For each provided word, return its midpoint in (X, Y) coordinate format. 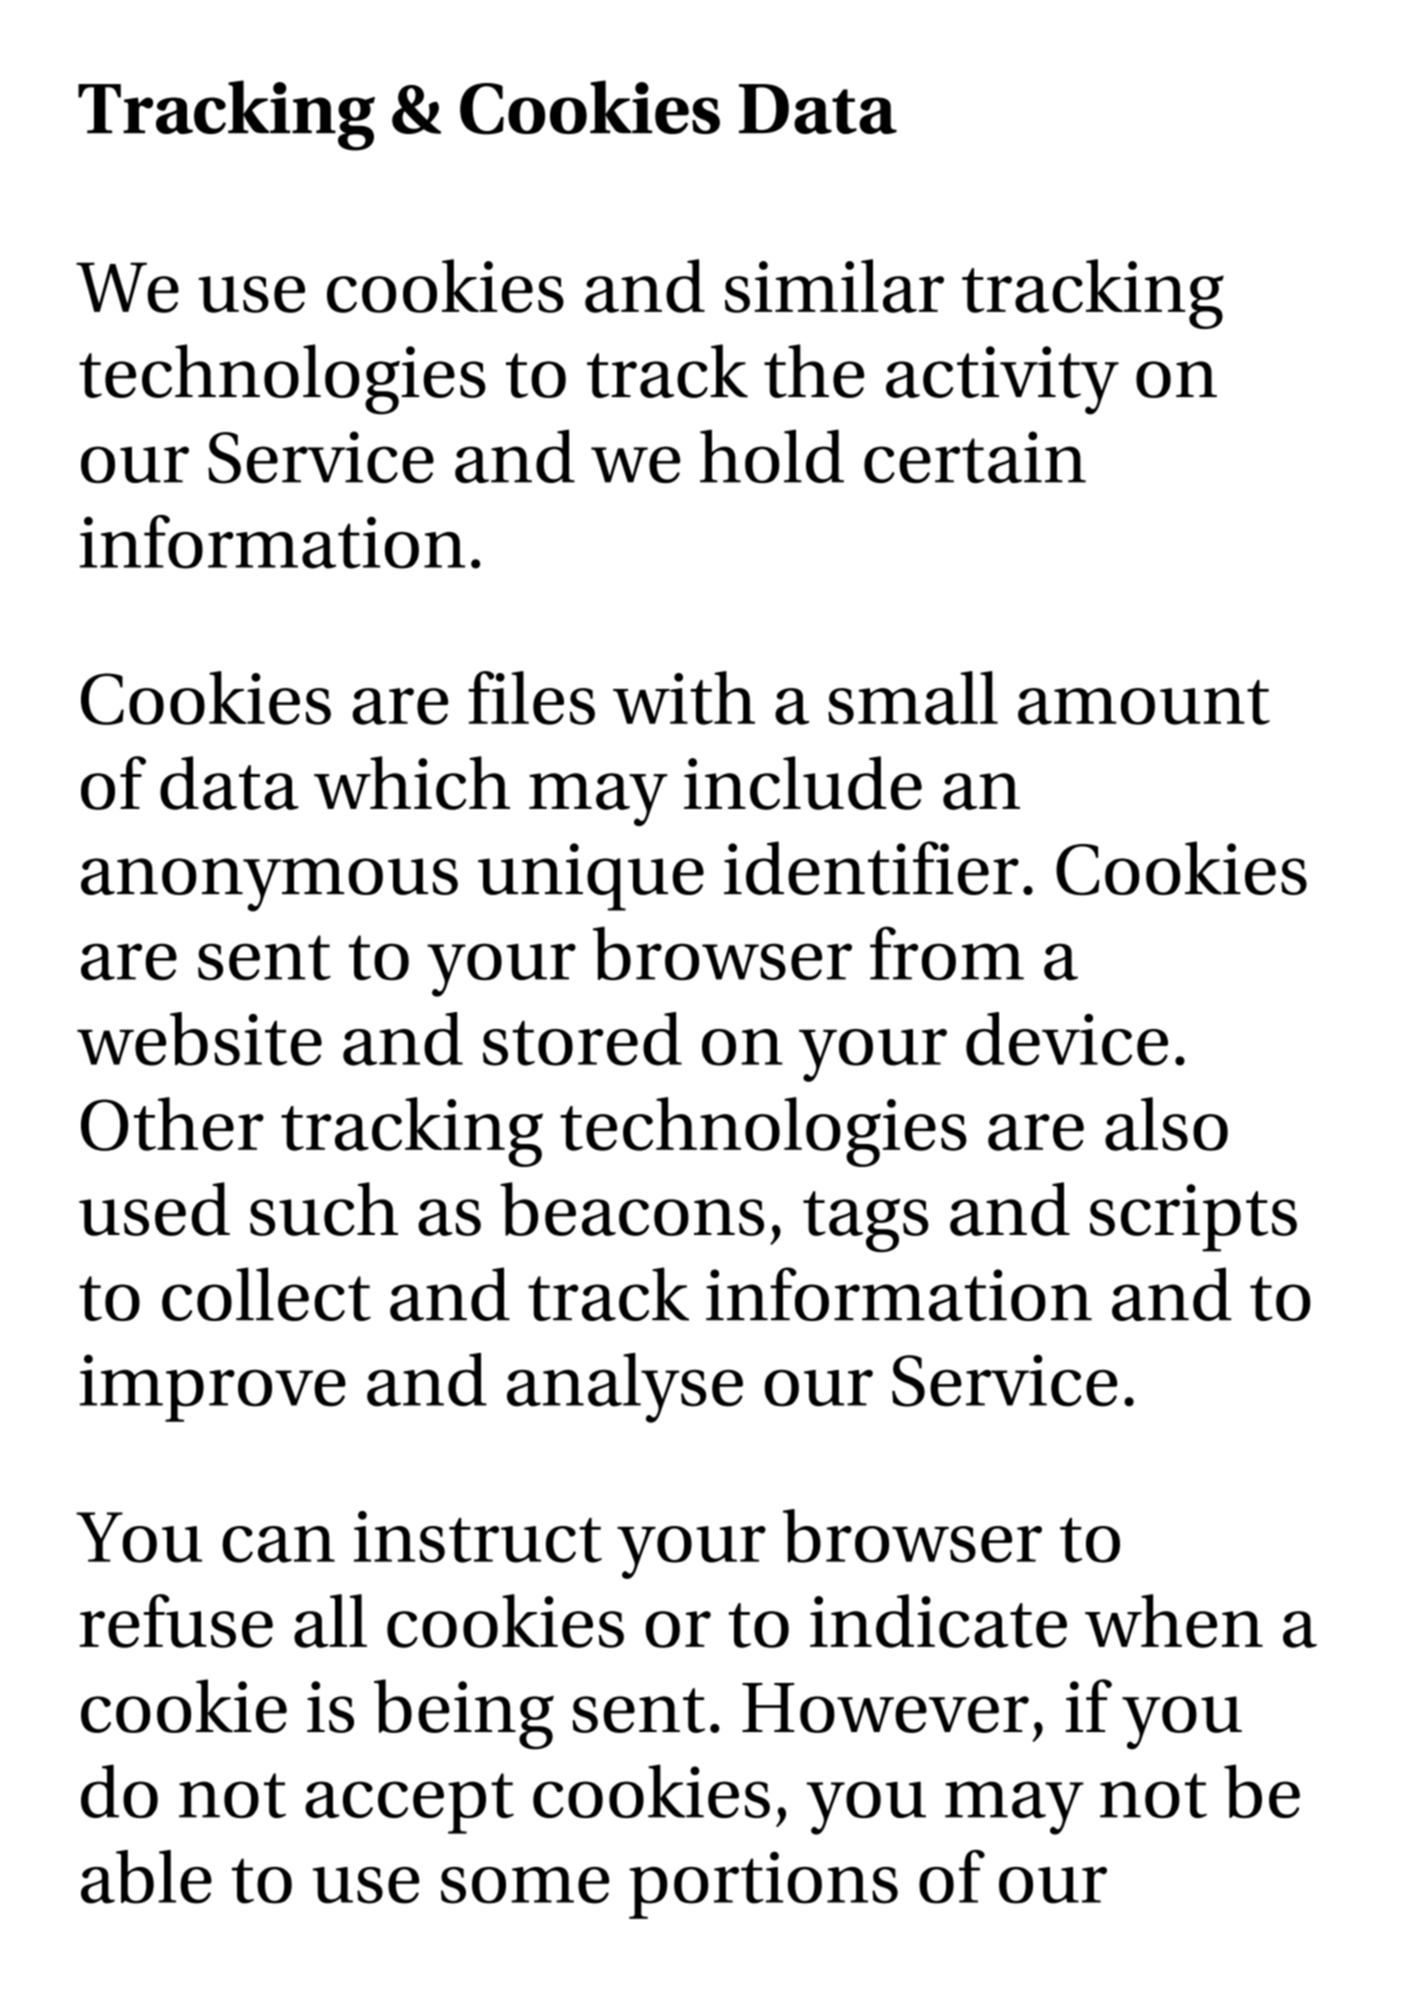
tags (866, 1221)
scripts (1193, 1218)
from (947, 953)
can (278, 1544)
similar (834, 286)
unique (591, 877)
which (412, 783)
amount (1144, 702)
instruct (478, 1537)
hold (772, 456)
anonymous (269, 885)
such (324, 1209)
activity (1002, 380)
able (146, 1877)
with (684, 698)
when (1174, 1621)
